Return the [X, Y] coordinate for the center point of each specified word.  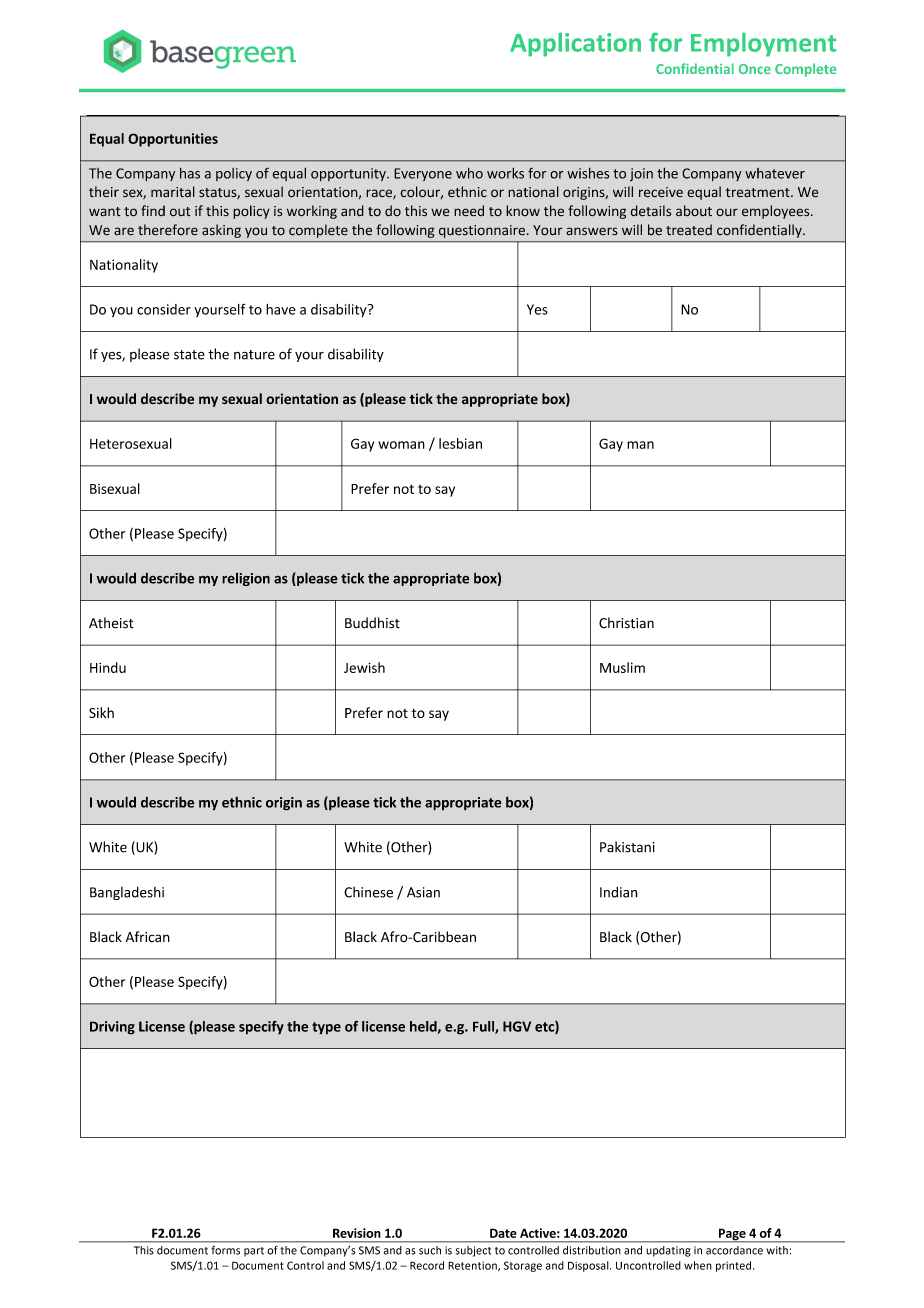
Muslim [622, 667]
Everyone [423, 174]
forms [226, 1250]
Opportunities [173, 140]
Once [755, 69]
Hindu [108, 667]
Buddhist [372, 623]
